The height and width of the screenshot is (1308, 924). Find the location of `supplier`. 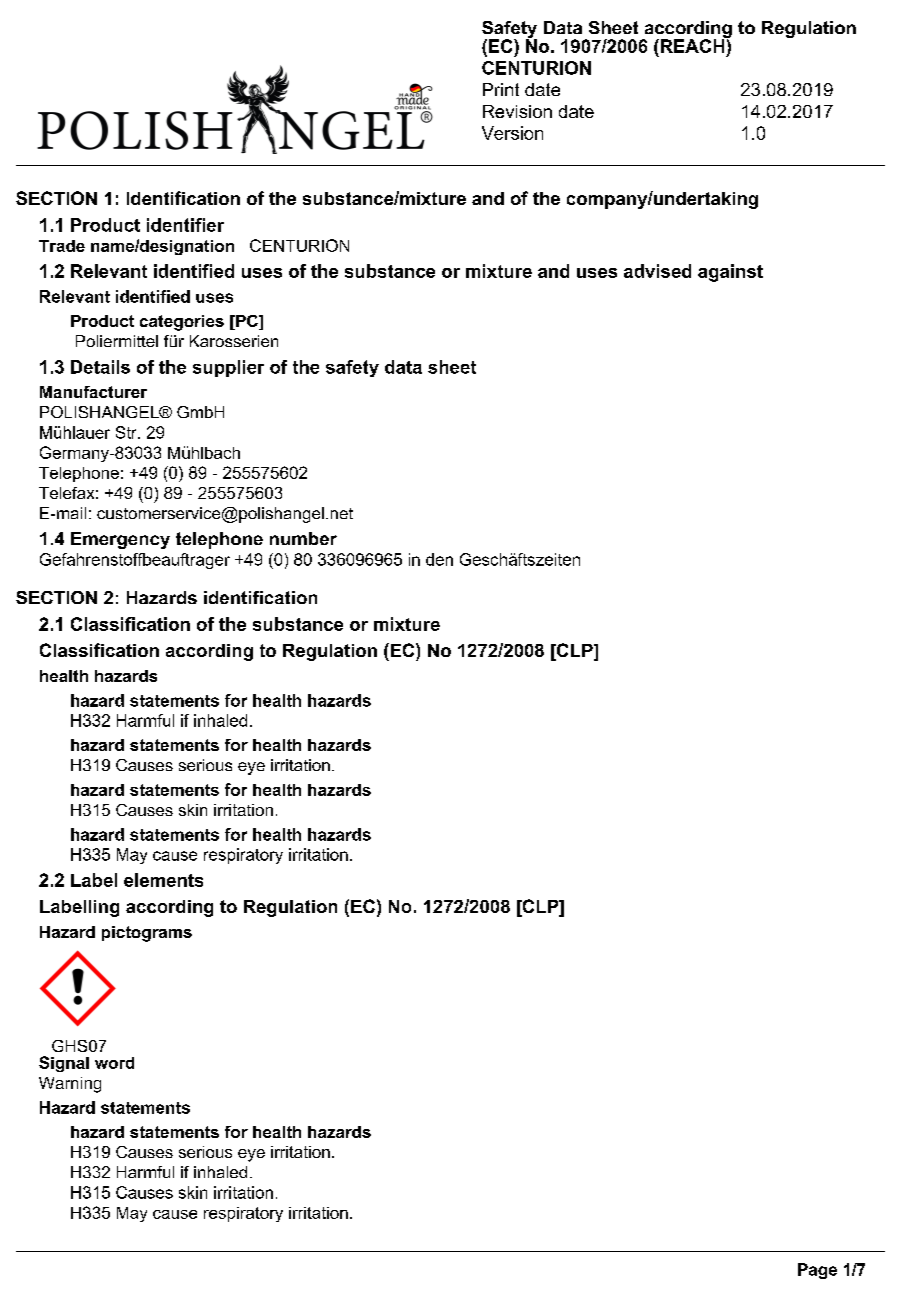

supplier is located at coordinates (228, 368).
